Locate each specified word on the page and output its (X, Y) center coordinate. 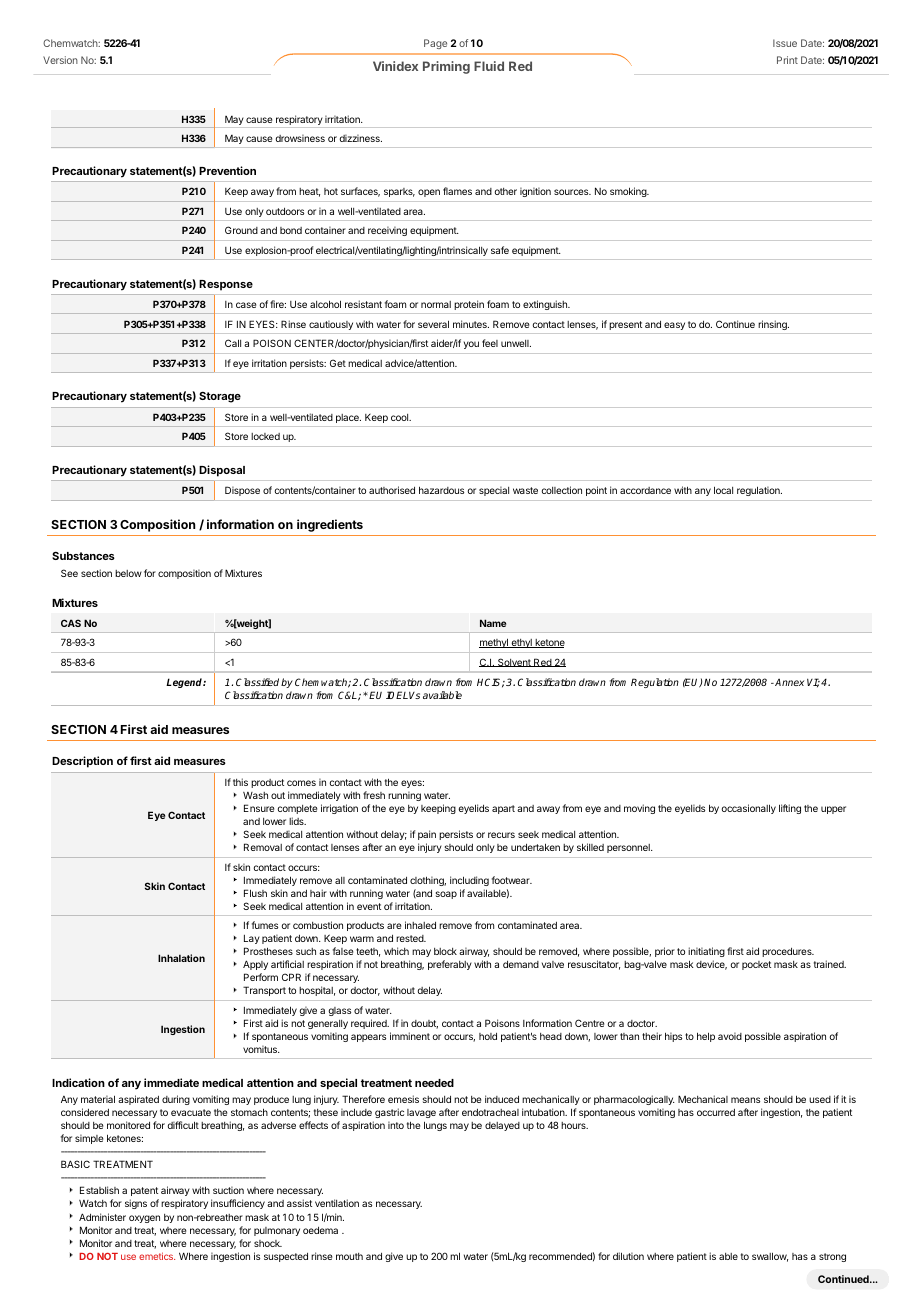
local (723, 490)
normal (436, 304)
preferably (450, 965)
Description (82, 762)
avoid (730, 1036)
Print (787, 60)
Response (226, 285)
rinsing (773, 325)
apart (503, 809)
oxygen (144, 1219)
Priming (446, 67)
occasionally (748, 809)
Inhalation (181, 958)
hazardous (441, 490)
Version (60, 60)
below (128, 573)
